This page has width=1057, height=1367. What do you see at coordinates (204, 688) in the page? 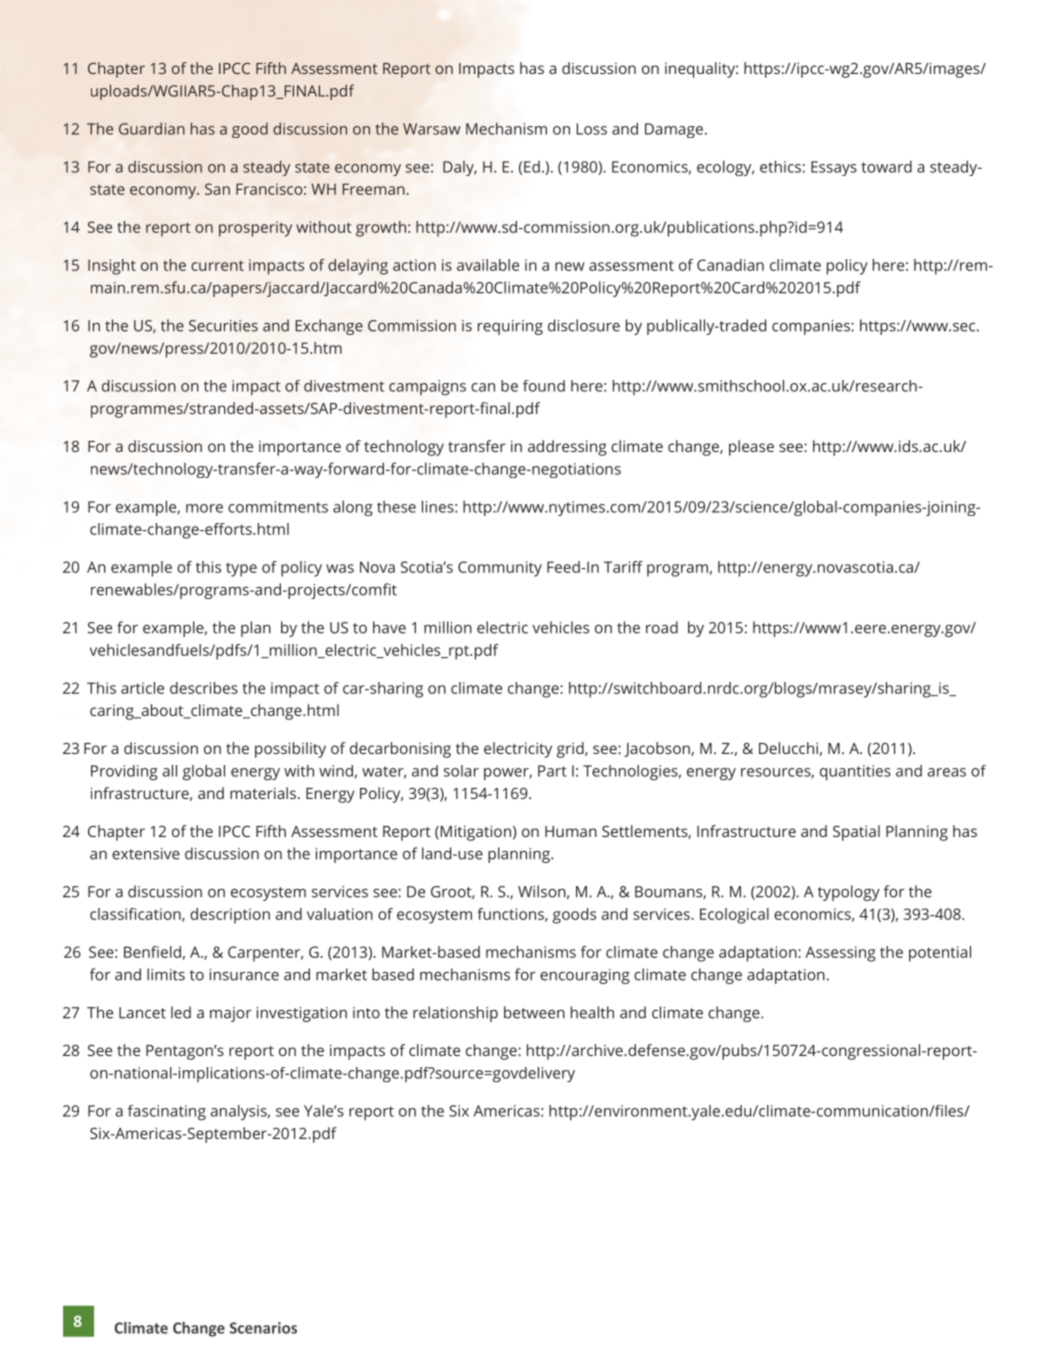
I see `describes` at bounding box center [204, 688].
